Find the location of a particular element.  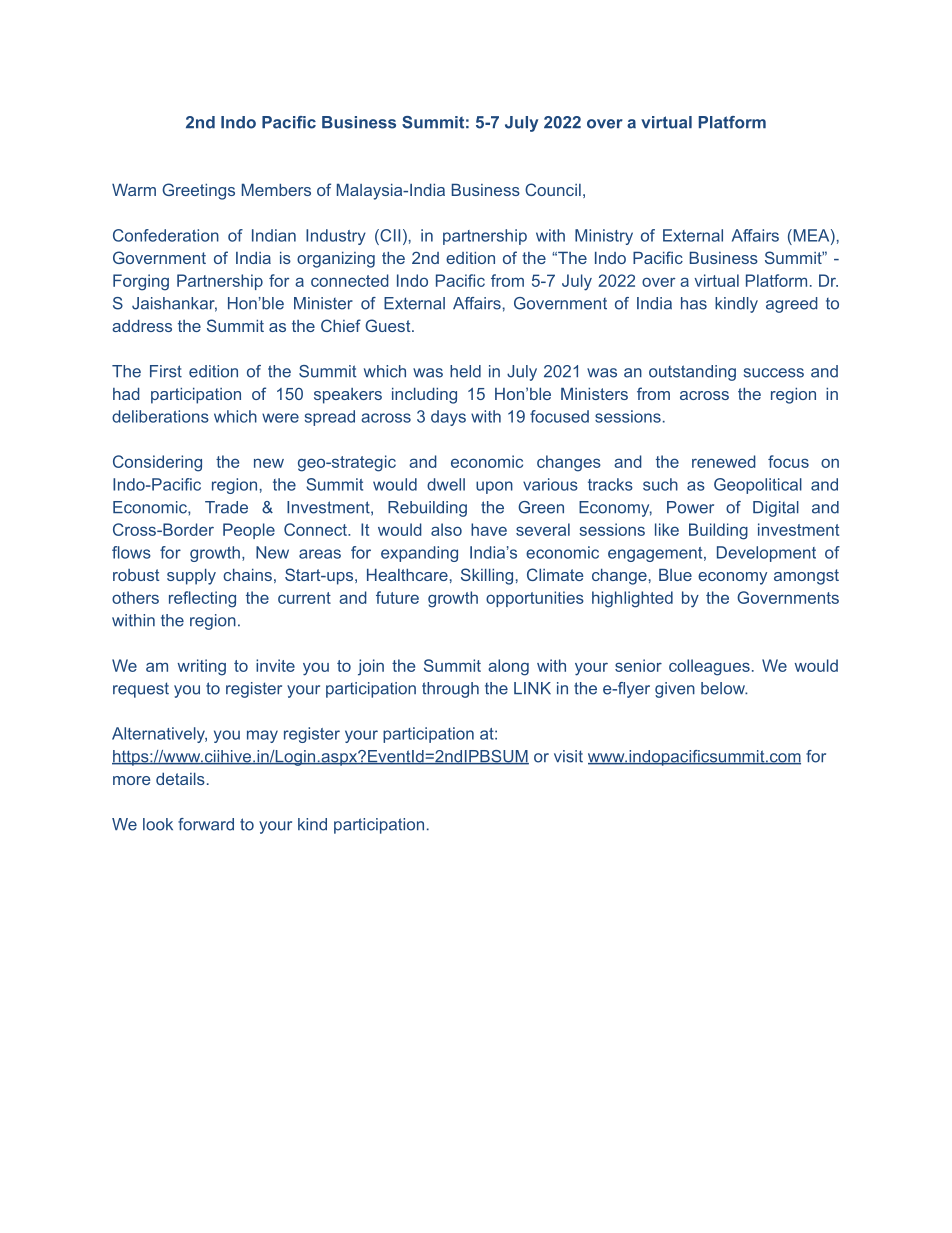

forward is located at coordinates (206, 824).
